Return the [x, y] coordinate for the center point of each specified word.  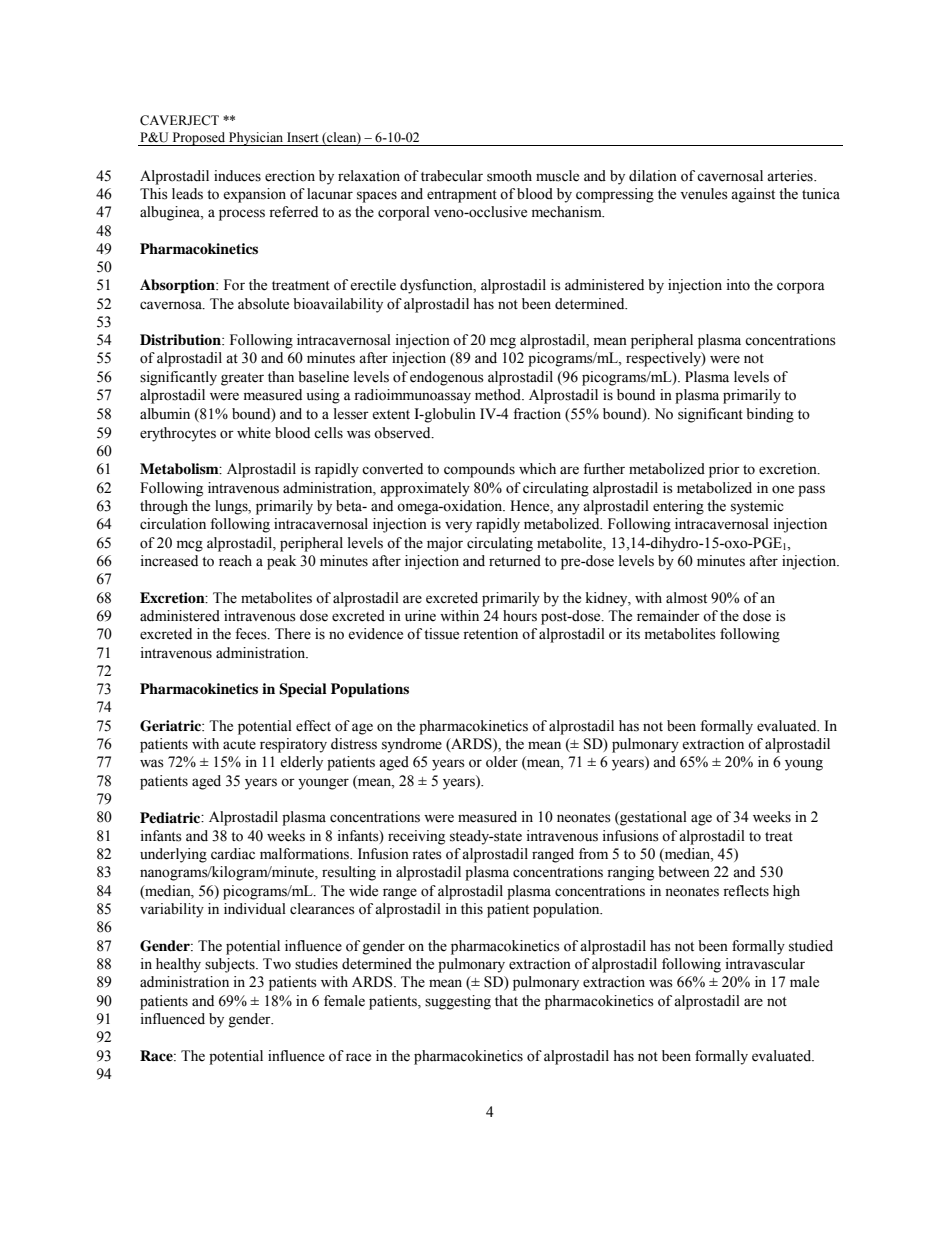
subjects [231, 965]
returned [515, 561]
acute [239, 745]
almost [686, 598]
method [499, 395]
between [684, 872]
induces [237, 176]
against [753, 195]
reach [235, 561]
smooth [509, 176]
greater [242, 379]
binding [770, 415]
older [502, 762]
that [506, 1000]
